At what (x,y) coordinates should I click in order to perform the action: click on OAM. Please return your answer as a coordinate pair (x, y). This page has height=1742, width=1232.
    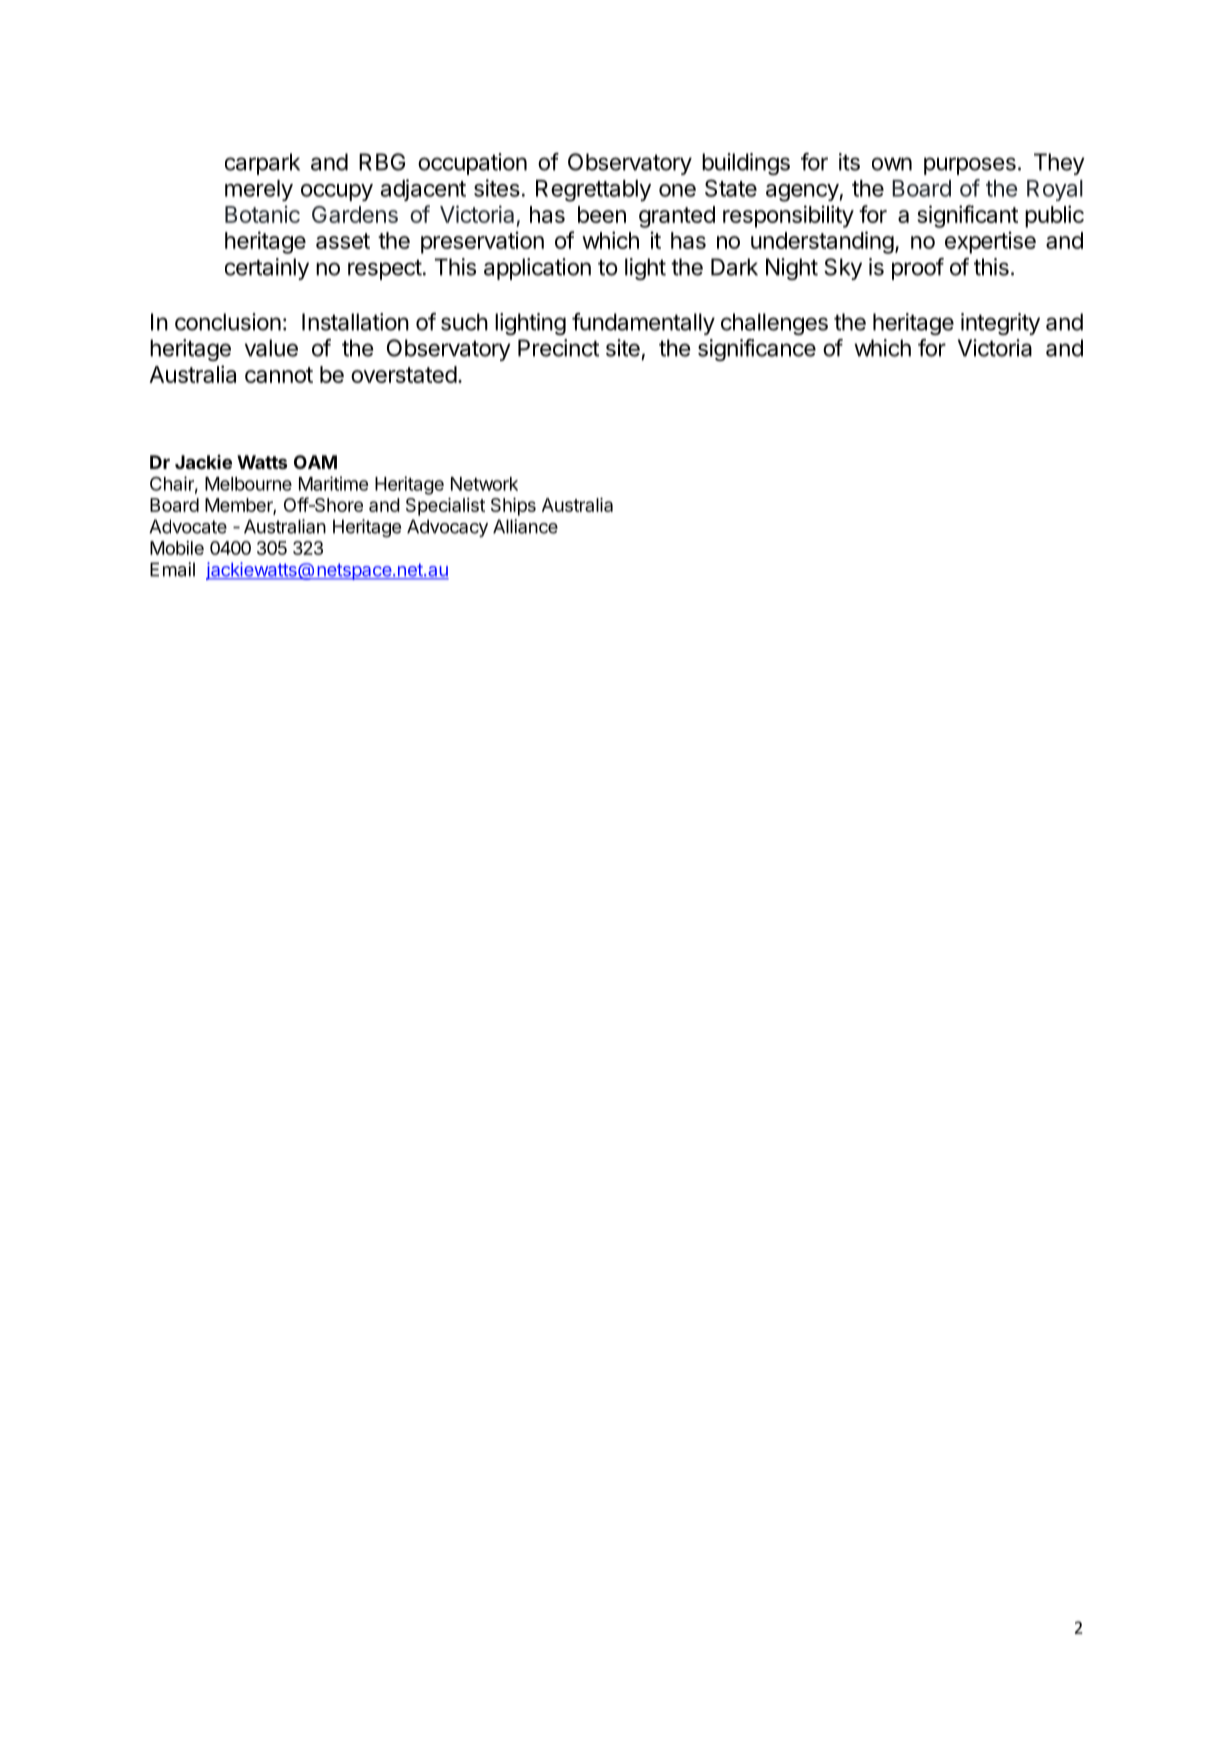
    Looking at the image, I should click on (315, 462).
